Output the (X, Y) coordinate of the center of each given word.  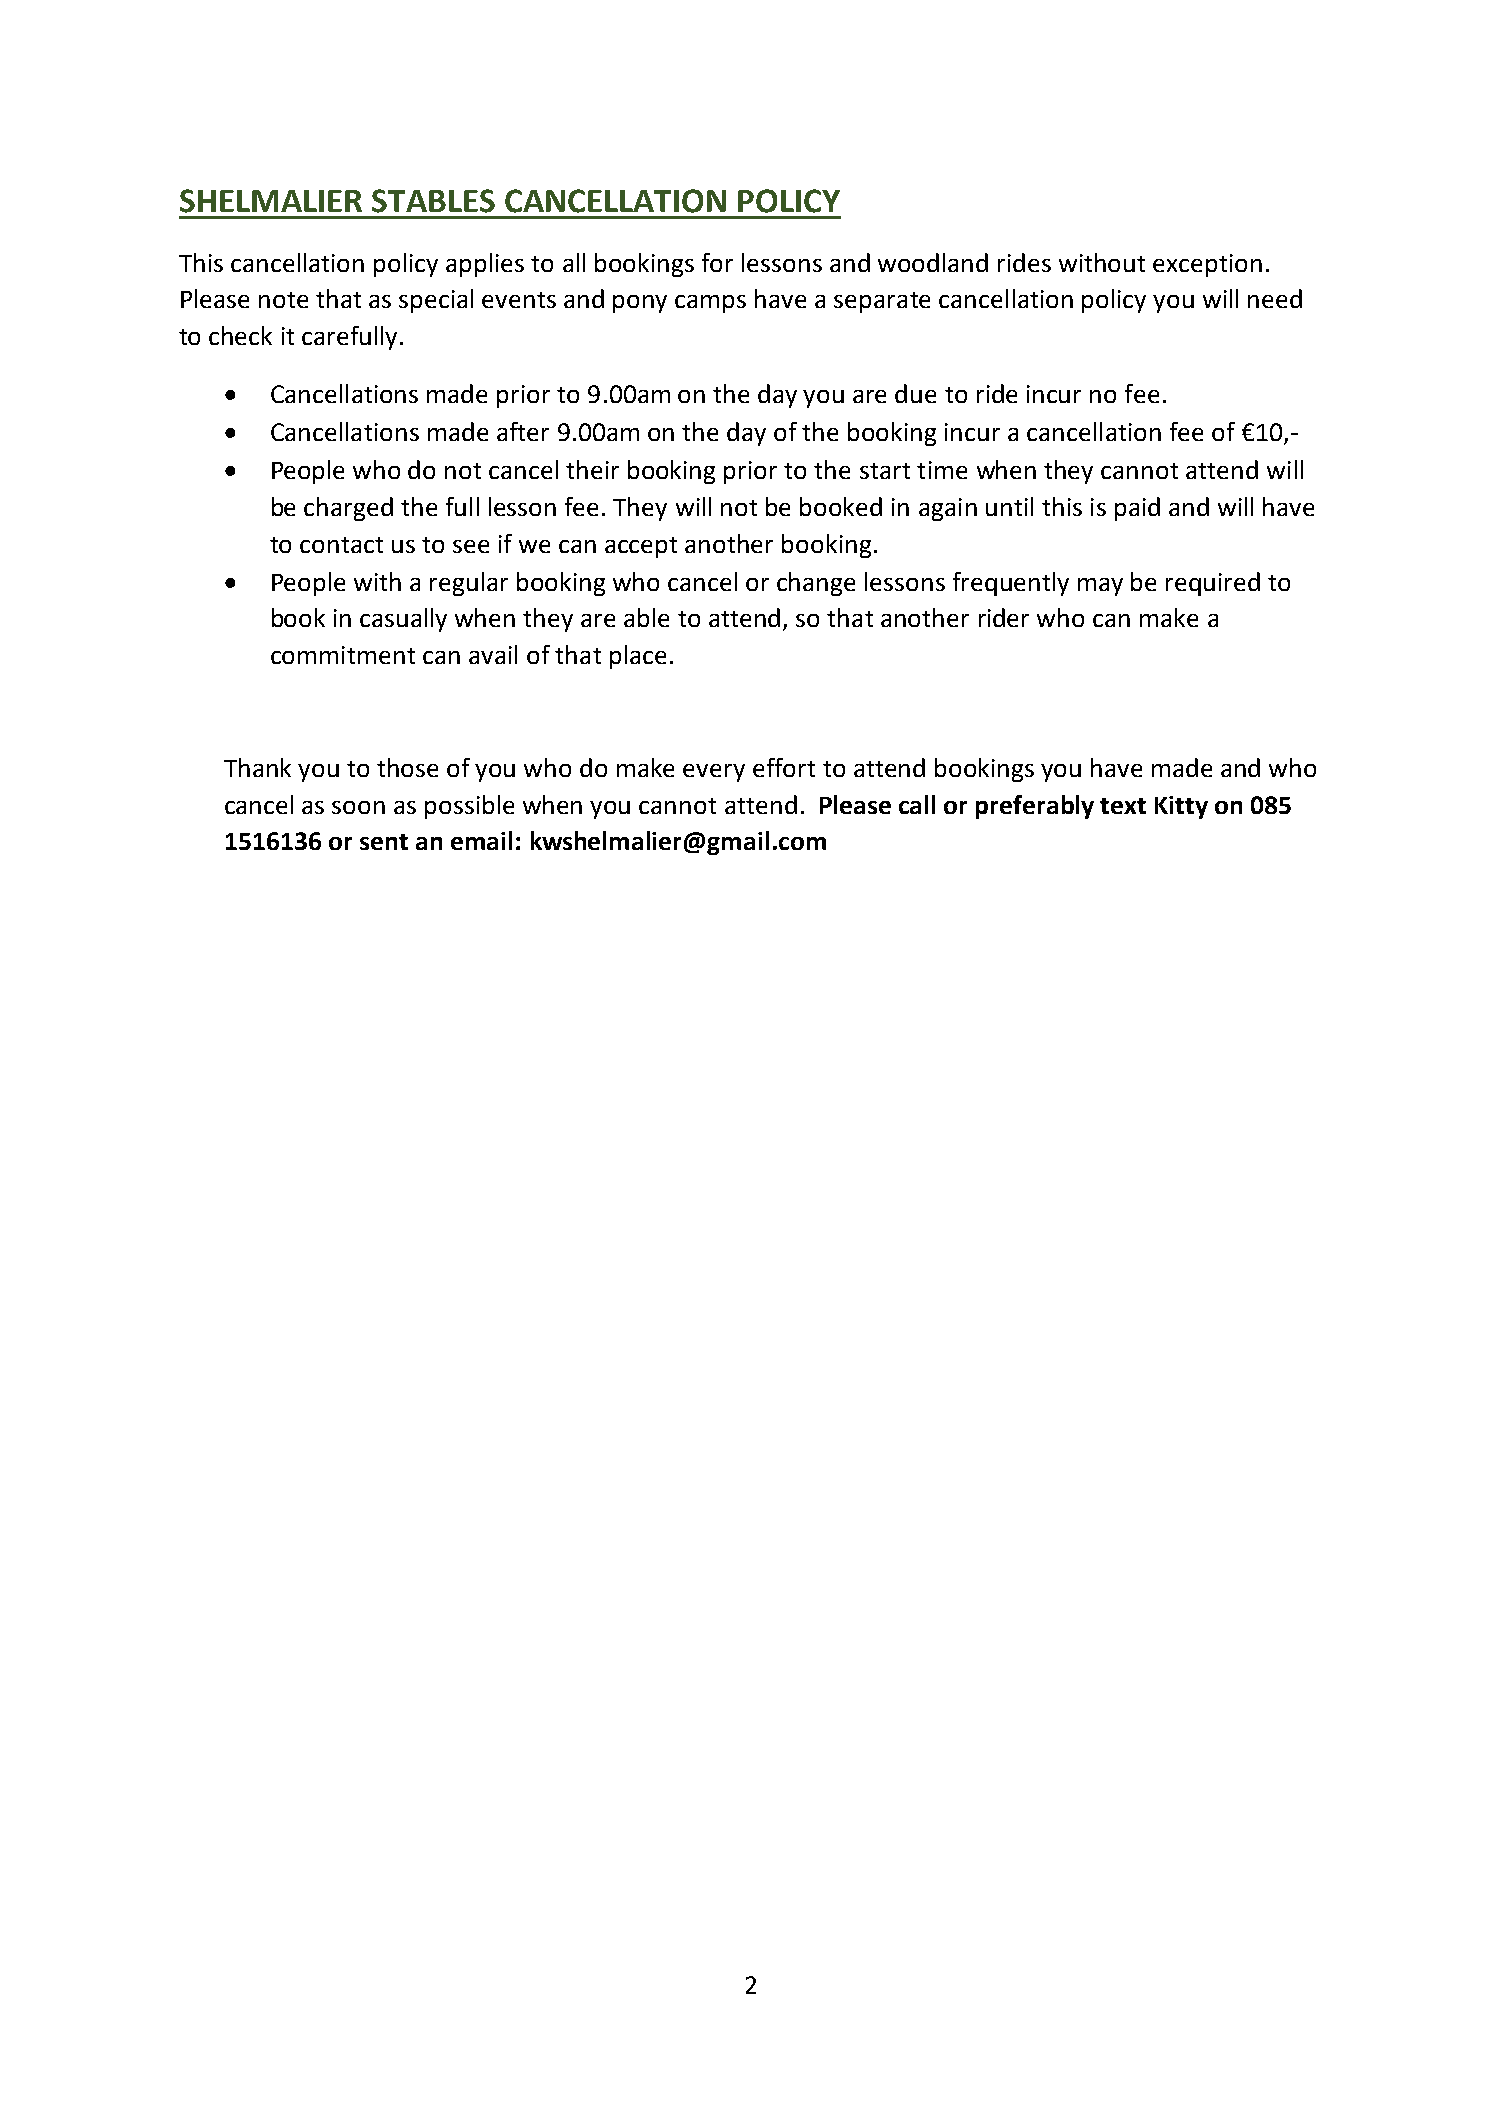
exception (1207, 265)
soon (358, 807)
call (917, 804)
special (436, 301)
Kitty (1181, 807)
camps (710, 304)
